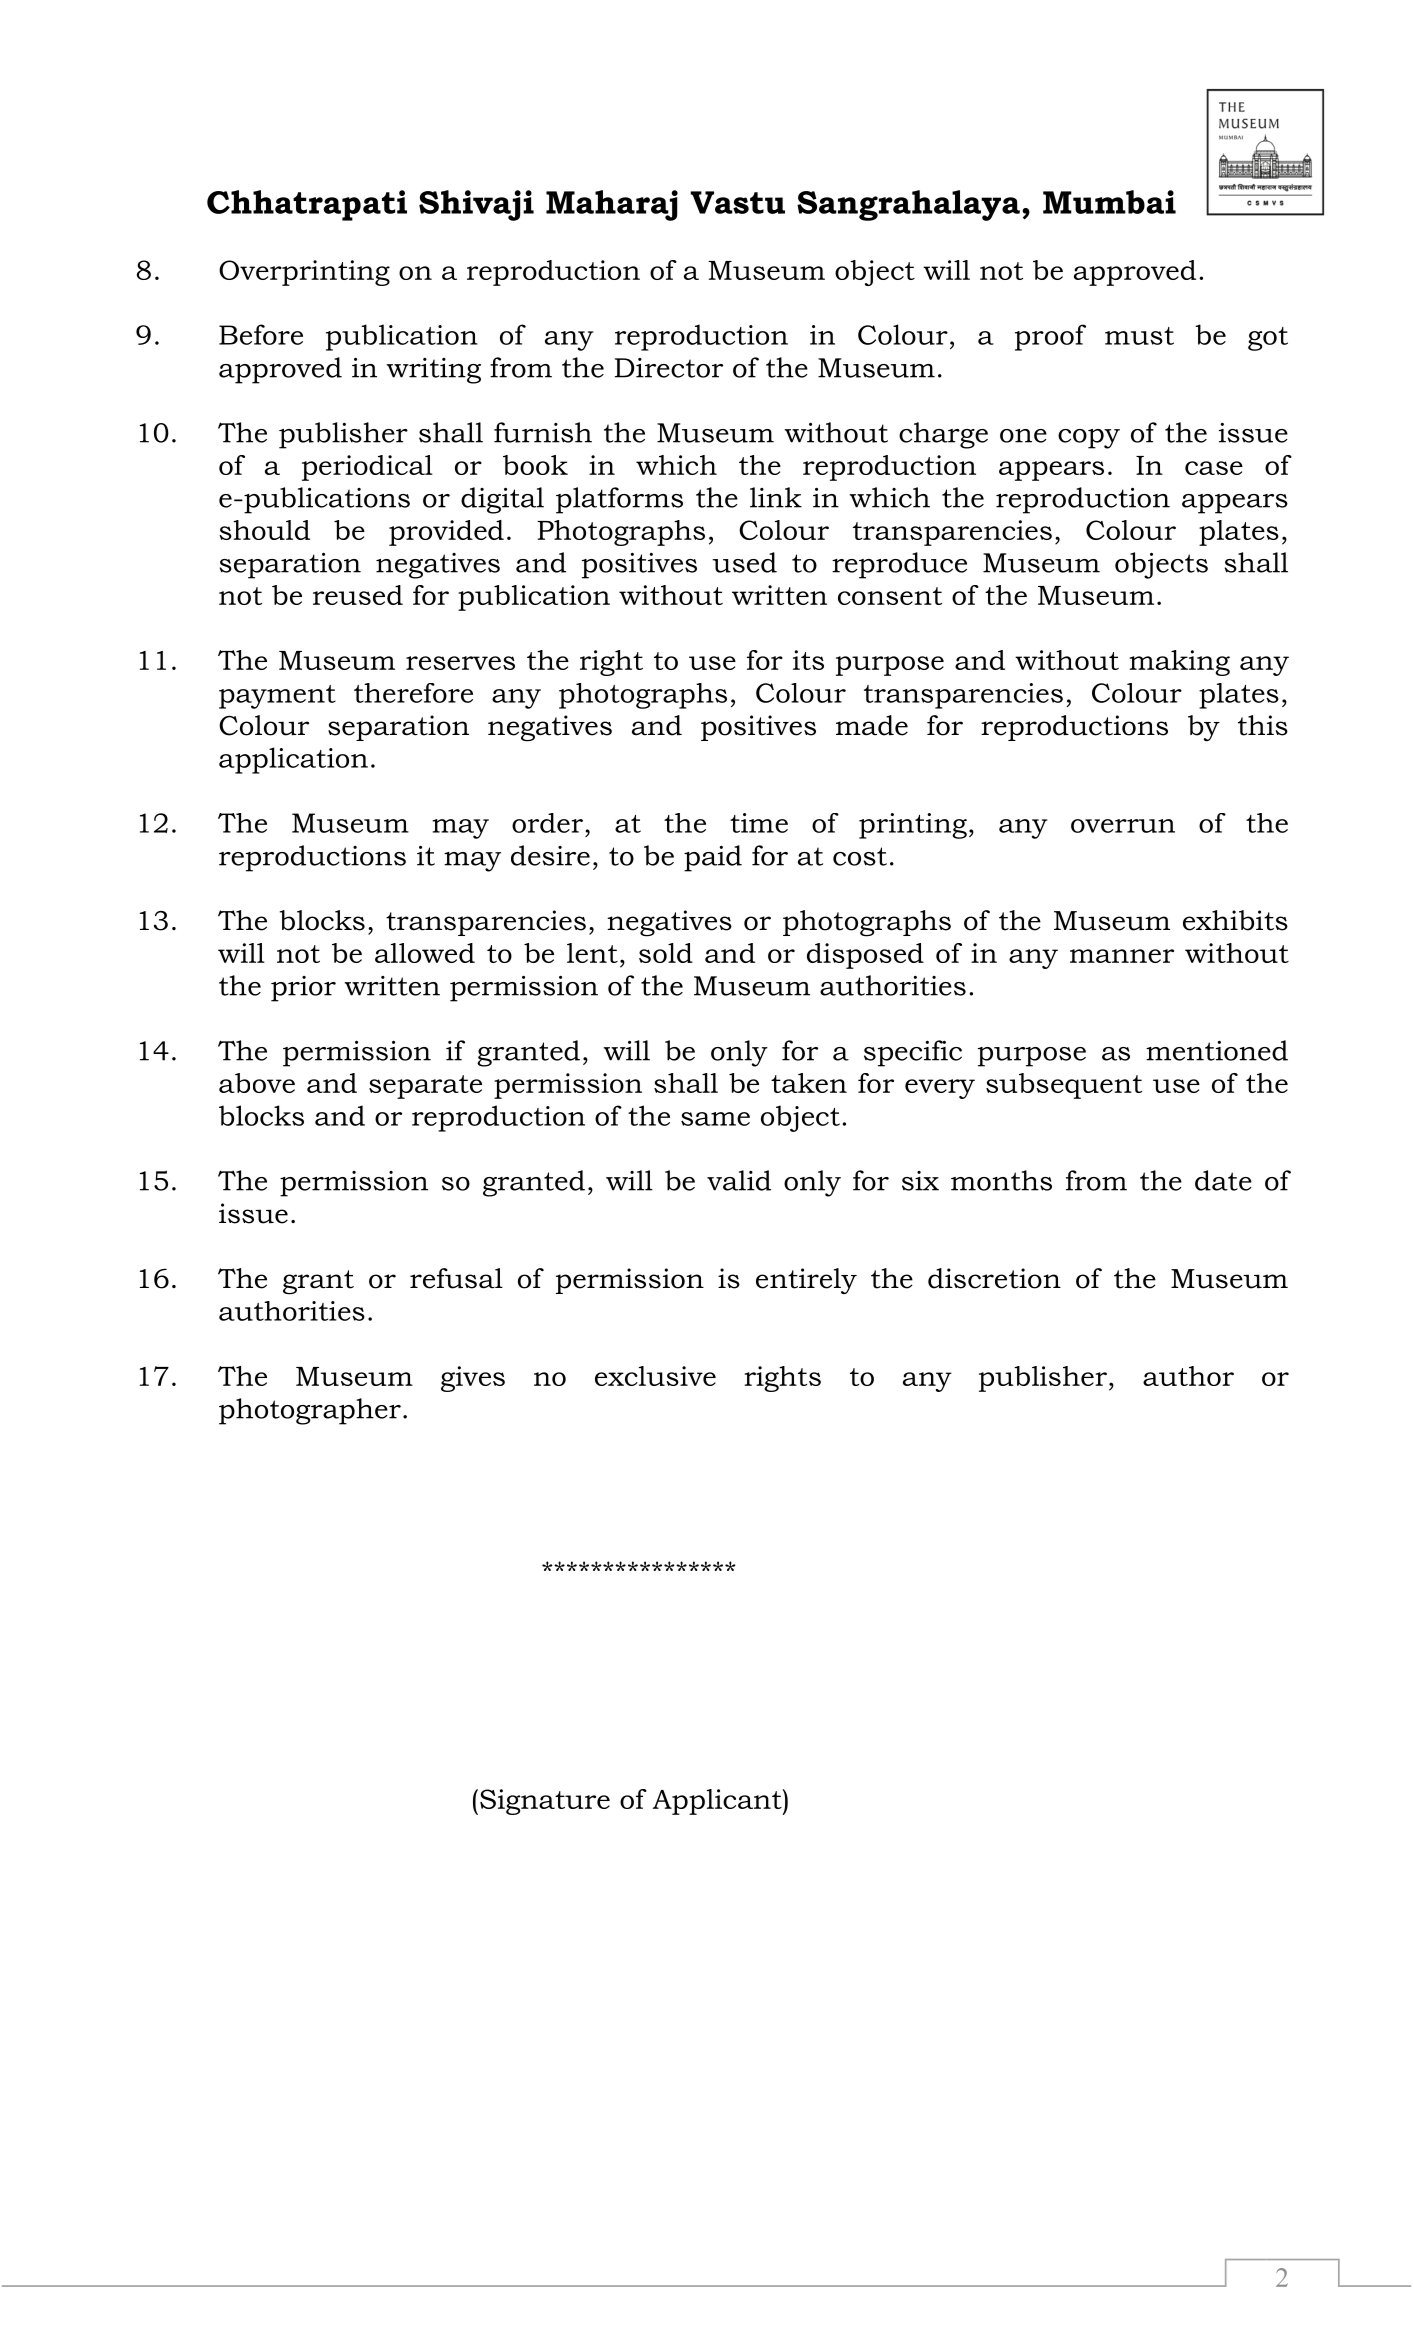 The height and width of the screenshot is (2328, 1413). Describe the element at coordinates (545, 1802) in the screenshot. I see `Signature` at that location.
